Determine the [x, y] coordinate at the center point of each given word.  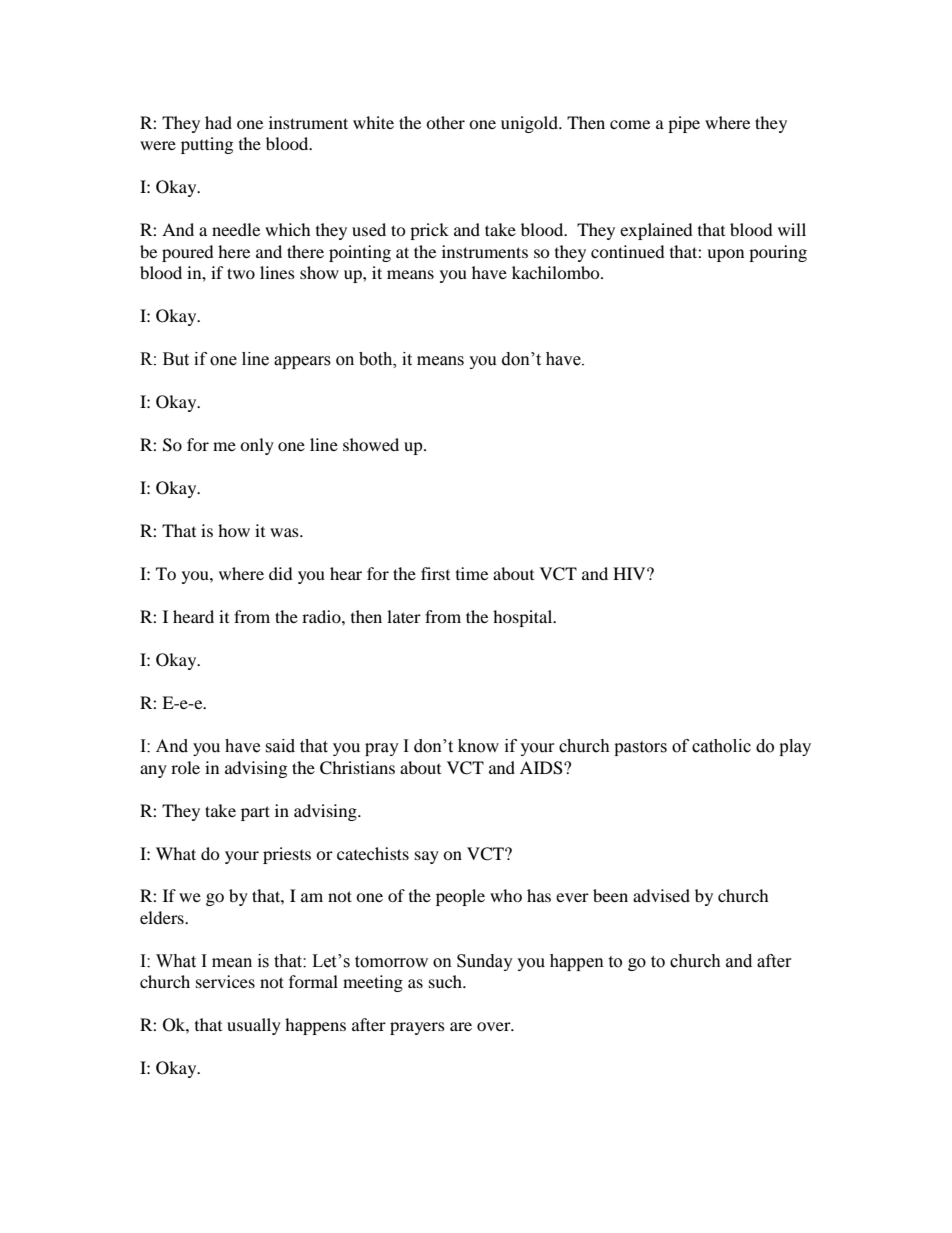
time [472, 573]
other [445, 122]
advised [661, 895]
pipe [684, 124]
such [447, 981]
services [225, 981]
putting [207, 145]
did [281, 573]
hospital [524, 618]
